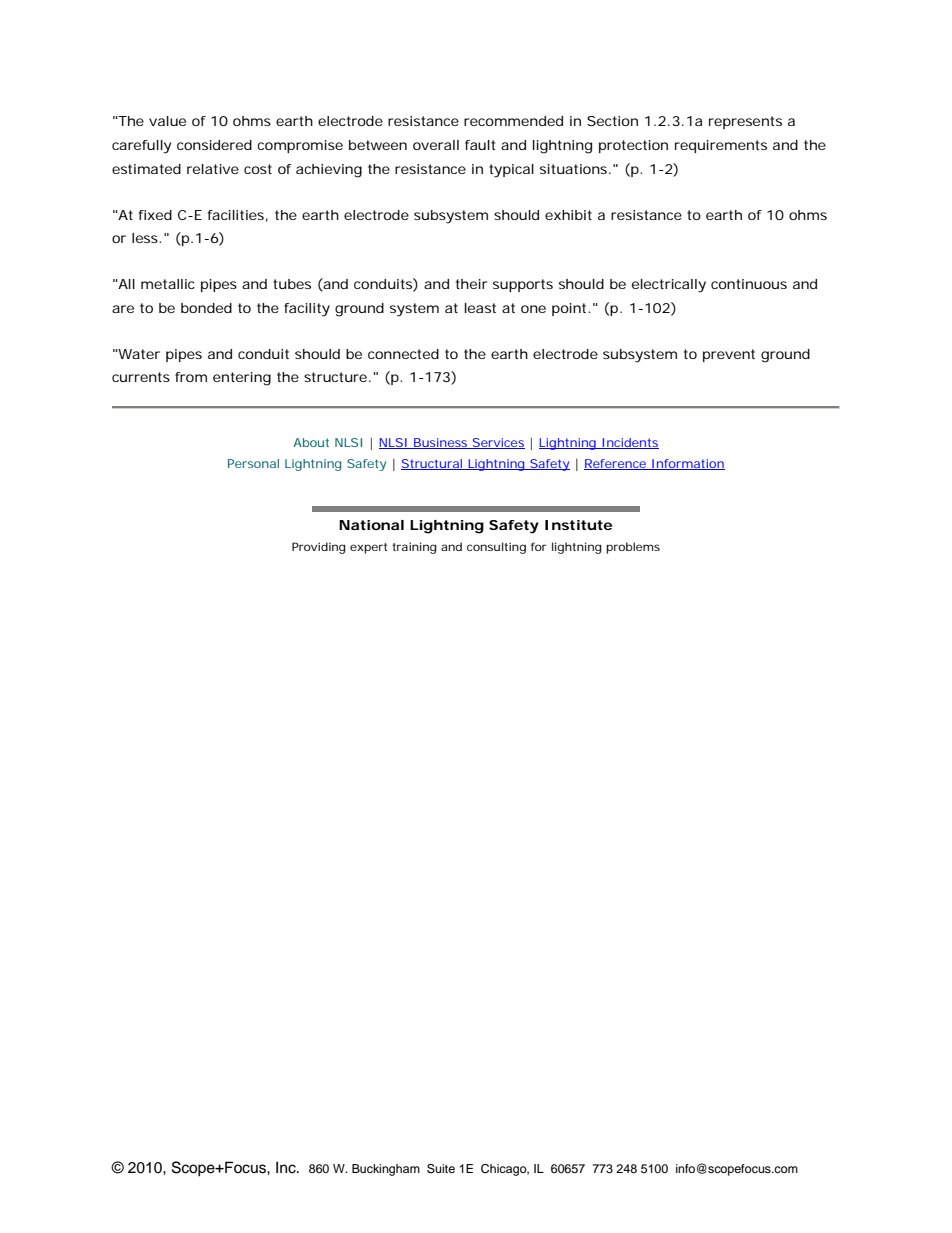 This screenshot has width=952, height=1233. What do you see at coordinates (441, 443) in the screenshot?
I see `Business` at bounding box center [441, 443].
